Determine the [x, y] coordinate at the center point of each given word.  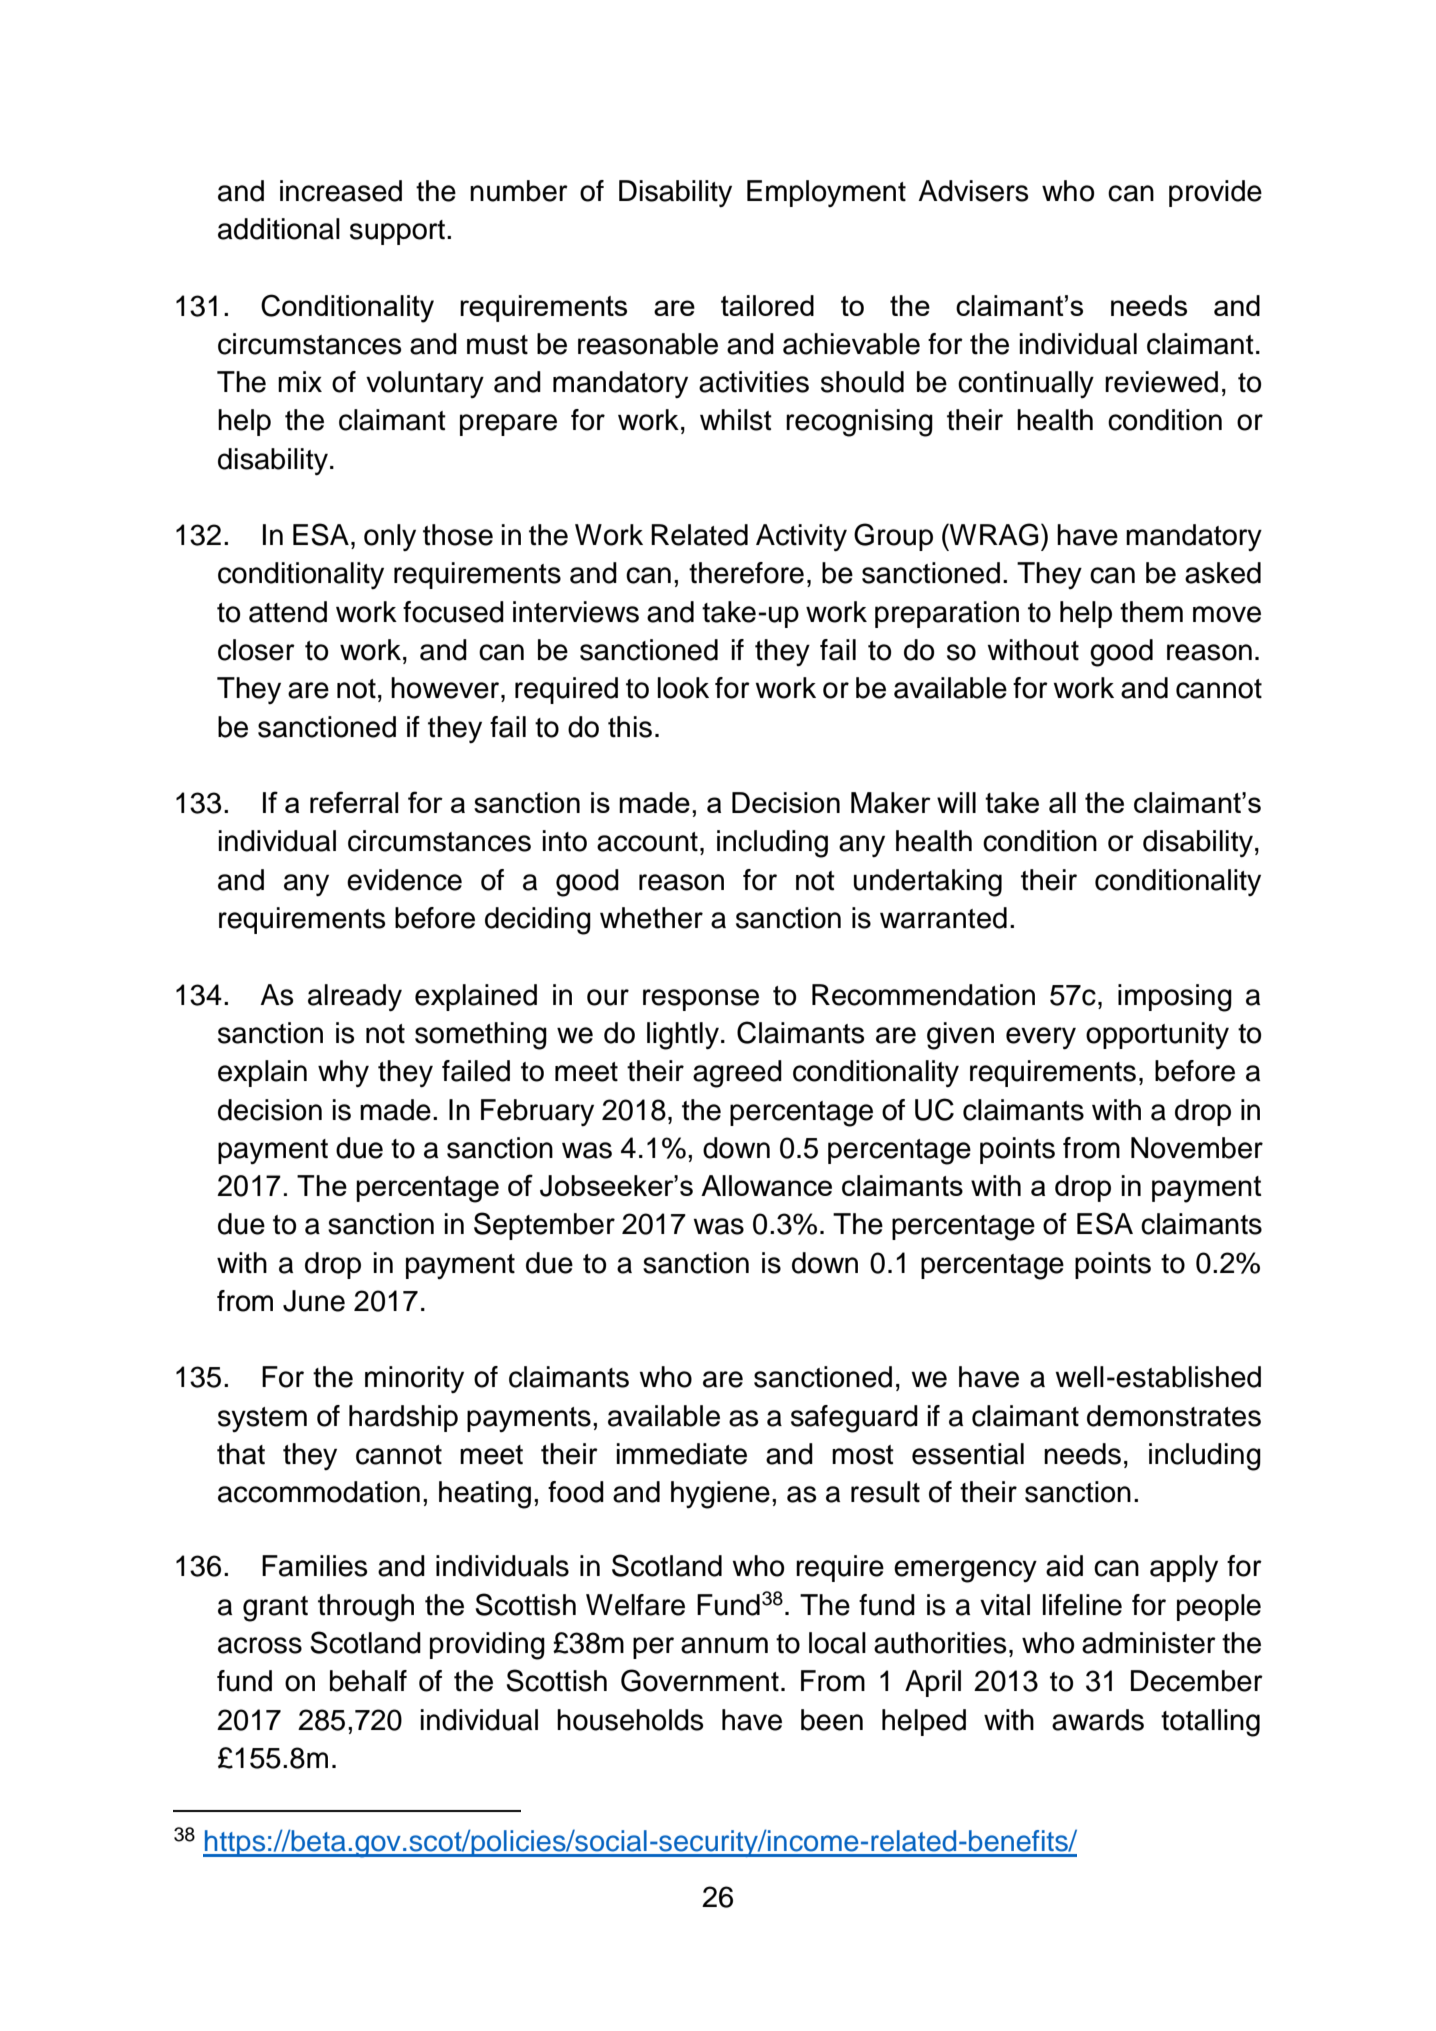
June [314, 1301]
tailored [767, 305]
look [683, 688]
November [1197, 1148]
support [399, 232]
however [446, 688]
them [1151, 612]
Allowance [766, 1185]
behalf [368, 1681]
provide [1215, 193]
